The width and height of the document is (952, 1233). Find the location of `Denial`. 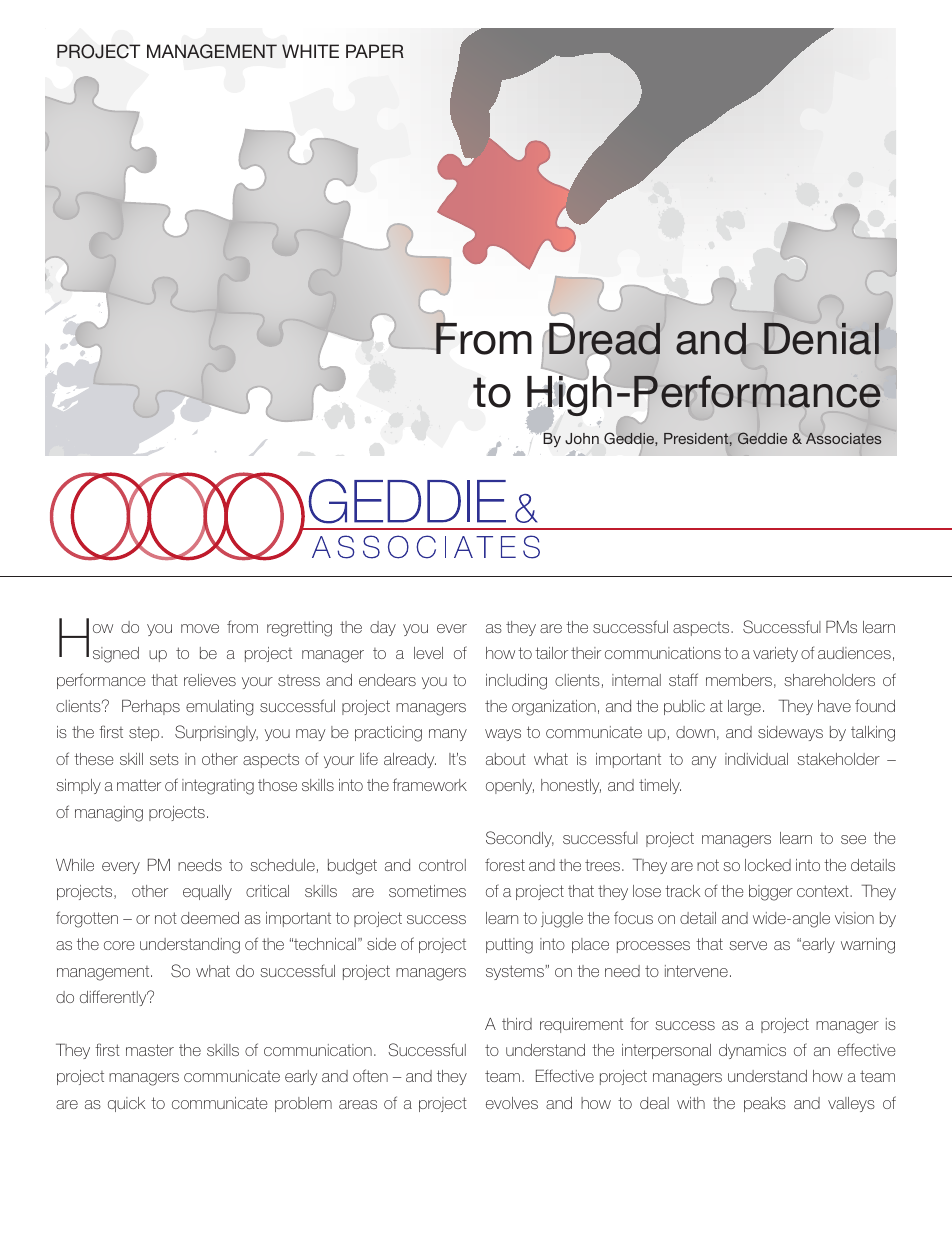

Denial is located at coordinates (821, 339).
